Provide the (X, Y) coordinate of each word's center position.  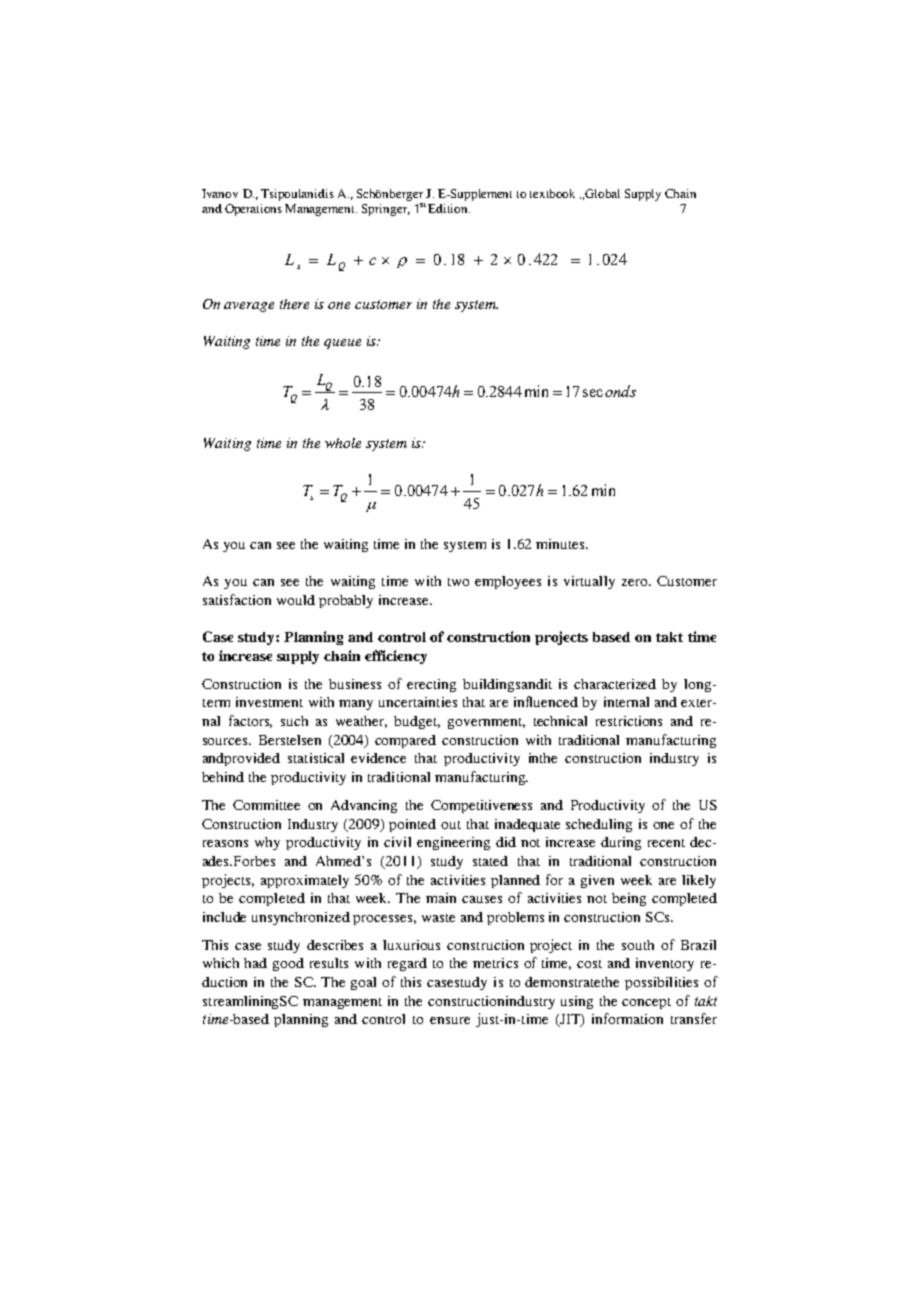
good (288, 964)
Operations (253, 210)
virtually (589, 582)
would (296, 600)
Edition (449, 208)
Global (602, 193)
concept (646, 1003)
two (458, 582)
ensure (450, 1020)
